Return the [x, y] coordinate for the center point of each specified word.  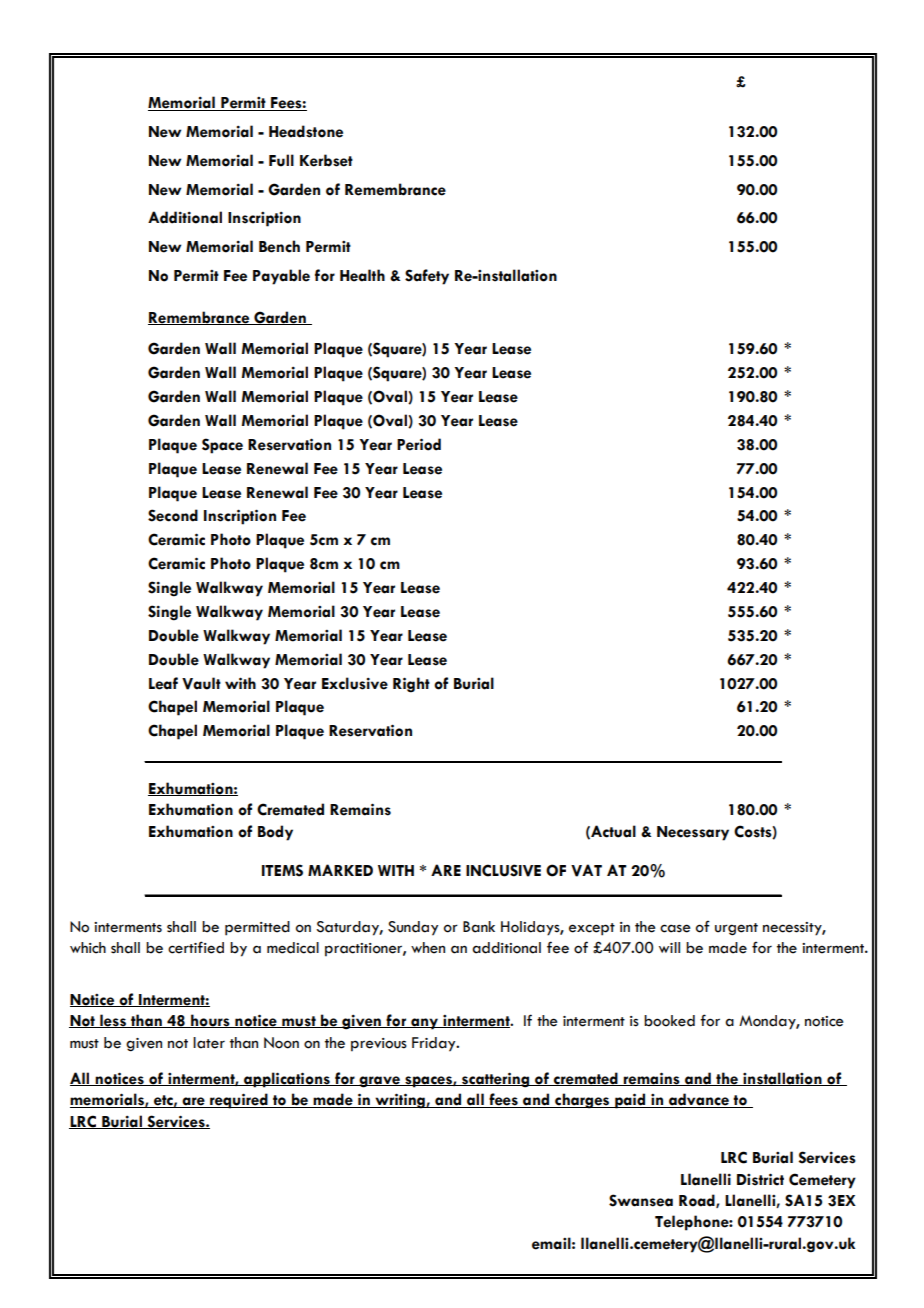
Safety [427, 277]
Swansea [641, 1200]
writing [400, 1101]
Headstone [306, 131]
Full [281, 160]
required [239, 1101]
